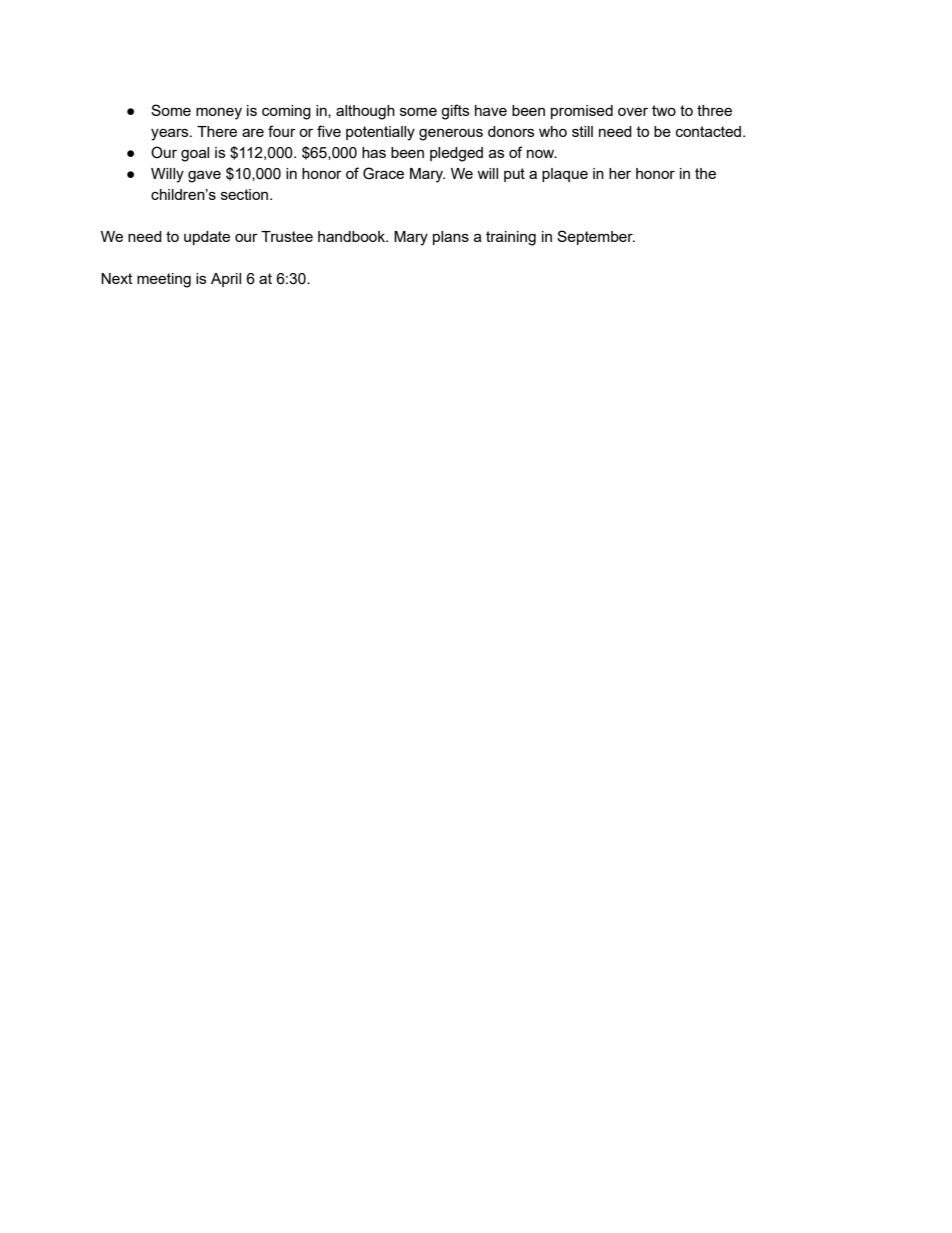  Describe the element at coordinates (383, 173) in the page. I see `Grace` at that location.
